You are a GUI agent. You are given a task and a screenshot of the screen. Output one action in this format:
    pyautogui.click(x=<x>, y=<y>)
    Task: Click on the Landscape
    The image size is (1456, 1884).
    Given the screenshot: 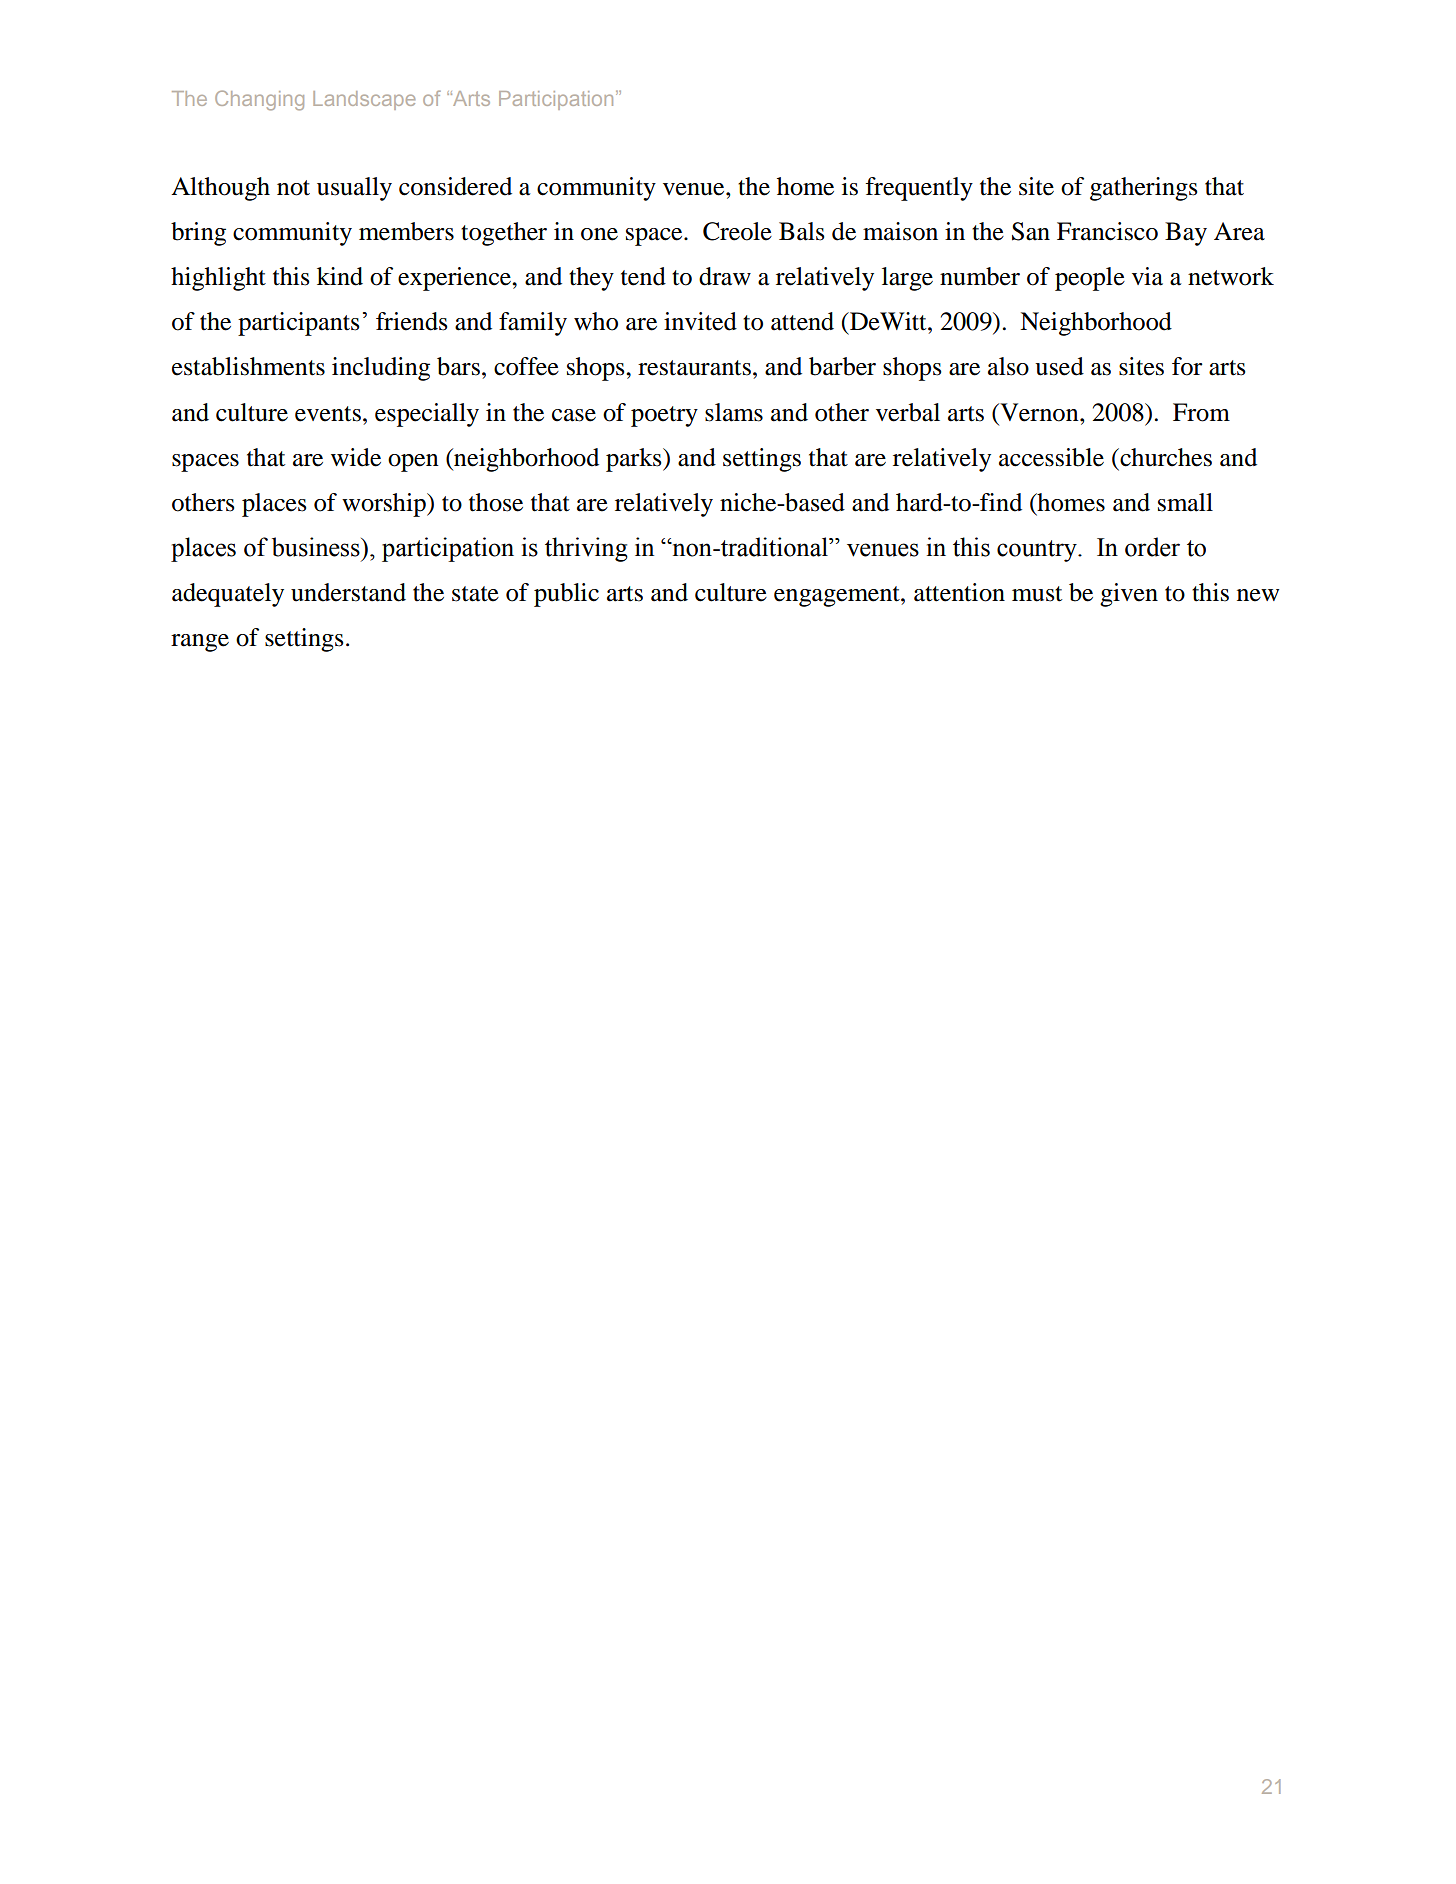 What is the action you would take?
    pyautogui.click(x=364, y=100)
